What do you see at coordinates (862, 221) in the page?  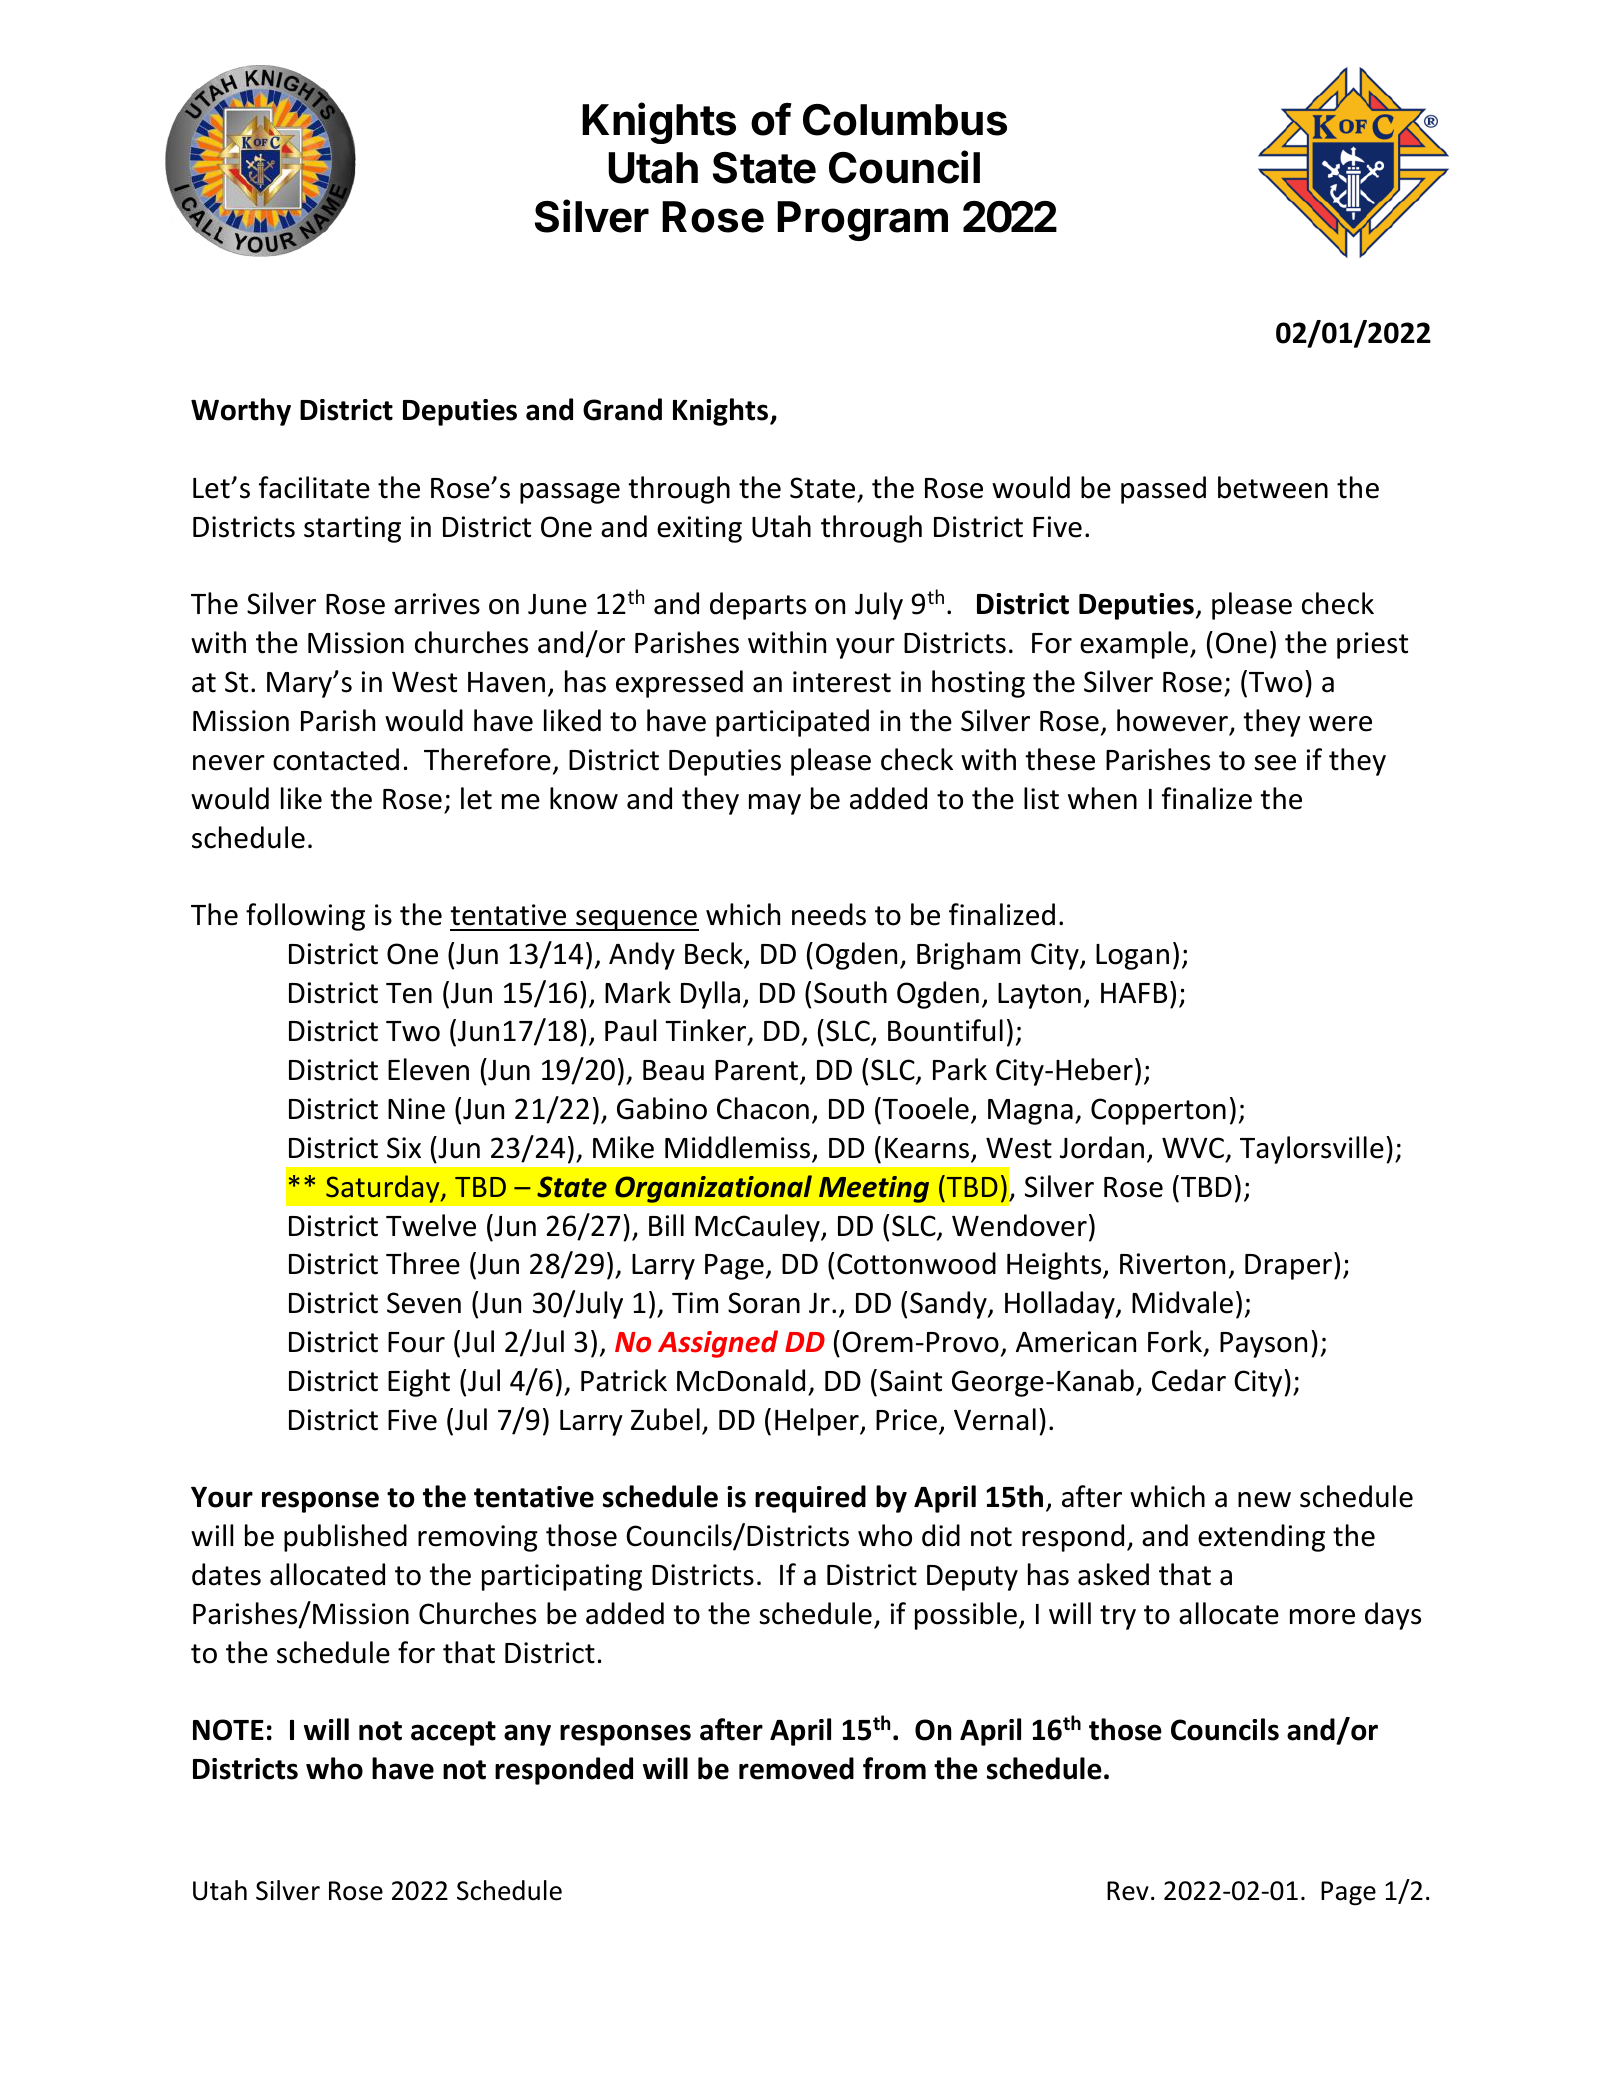 I see `Program` at bounding box center [862, 221].
